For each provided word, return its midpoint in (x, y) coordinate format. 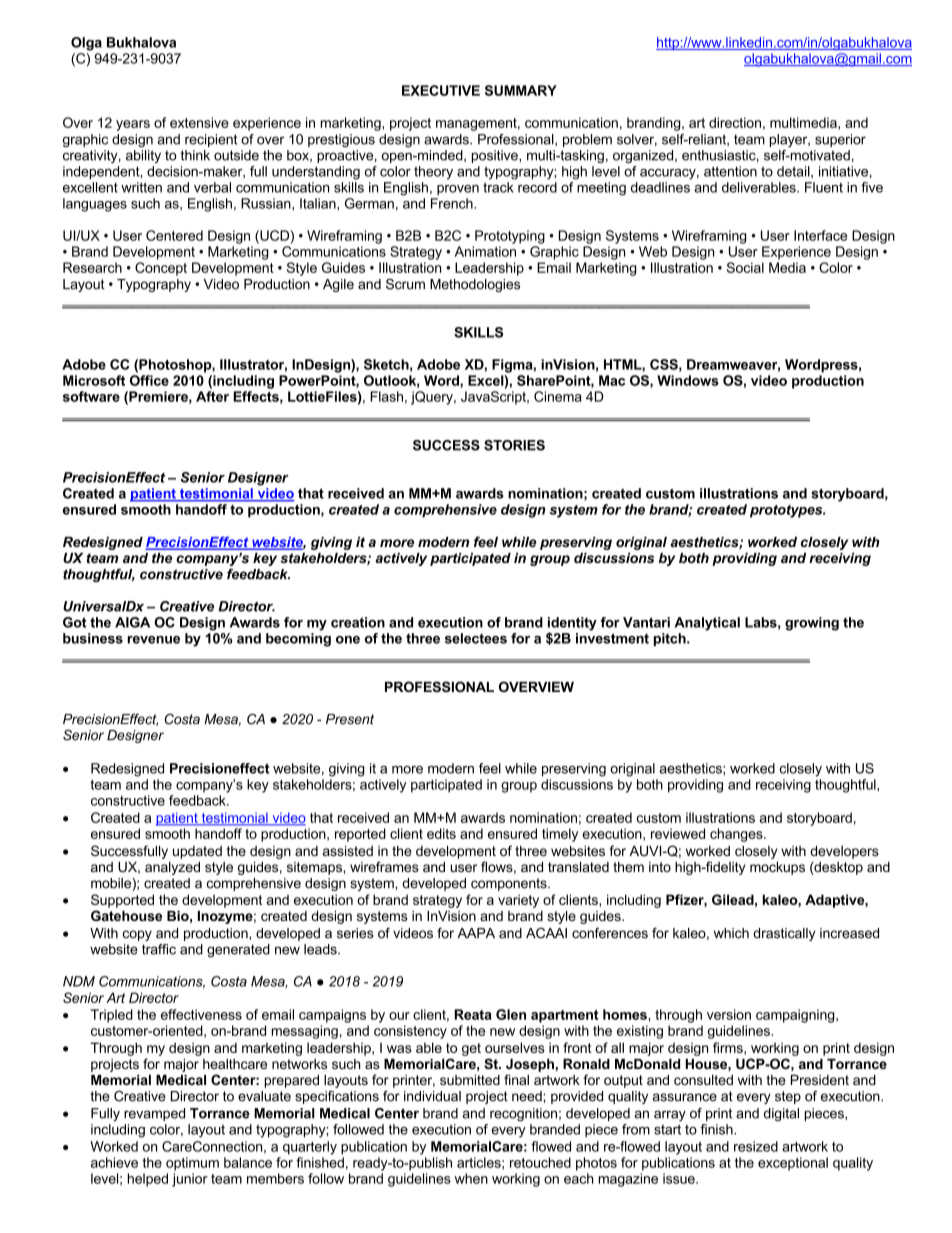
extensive (199, 122)
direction (735, 122)
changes (737, 835)
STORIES (514, 445)
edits (441, 833)
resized (756, 1146)
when (471, 1178)
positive (496, 156)
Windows (688, 380)
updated (197, 852)
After (212, 396)
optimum (192, 1164)
